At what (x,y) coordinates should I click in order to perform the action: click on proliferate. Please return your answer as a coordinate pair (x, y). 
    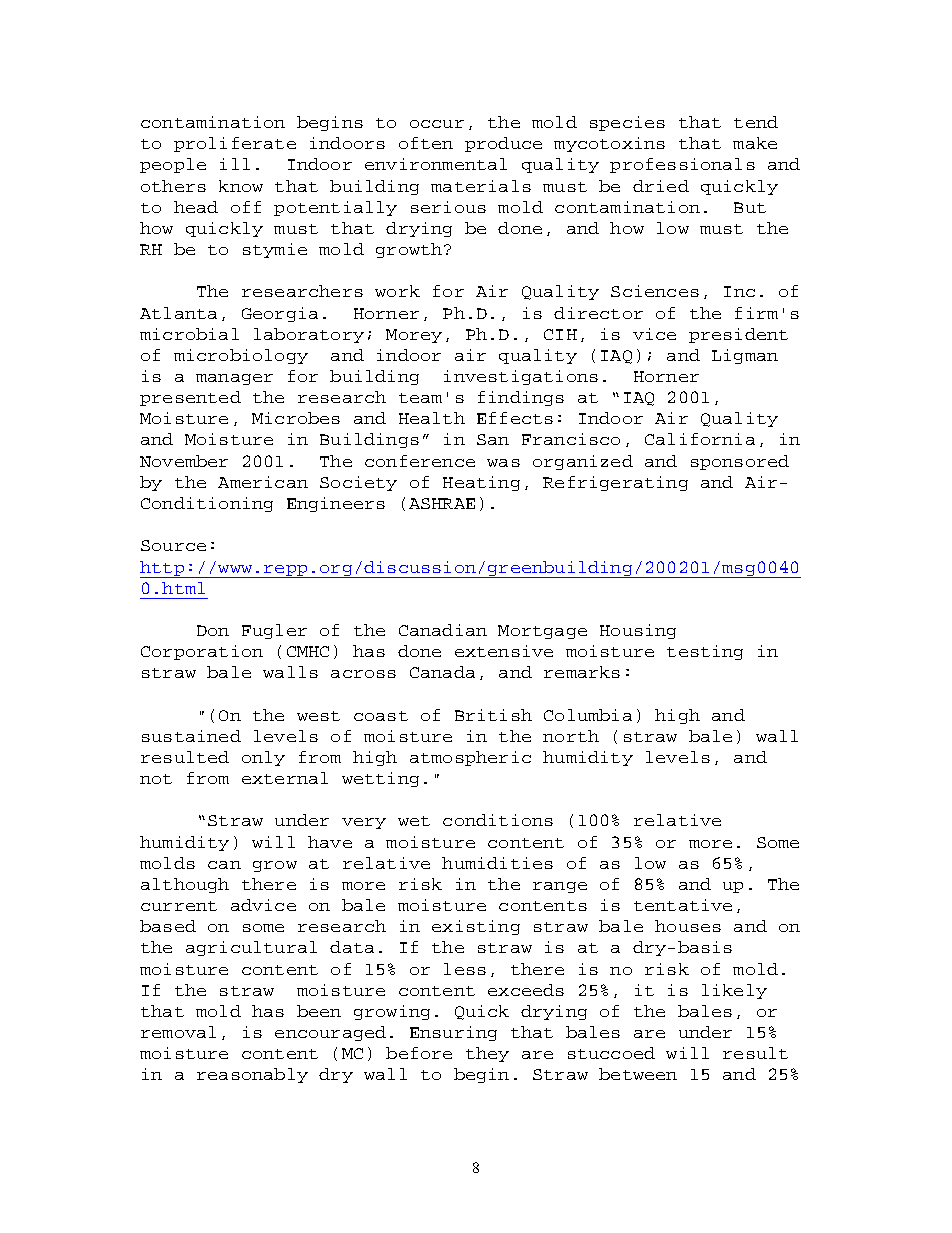
    Looking at the image, I should click on (235, 144).
